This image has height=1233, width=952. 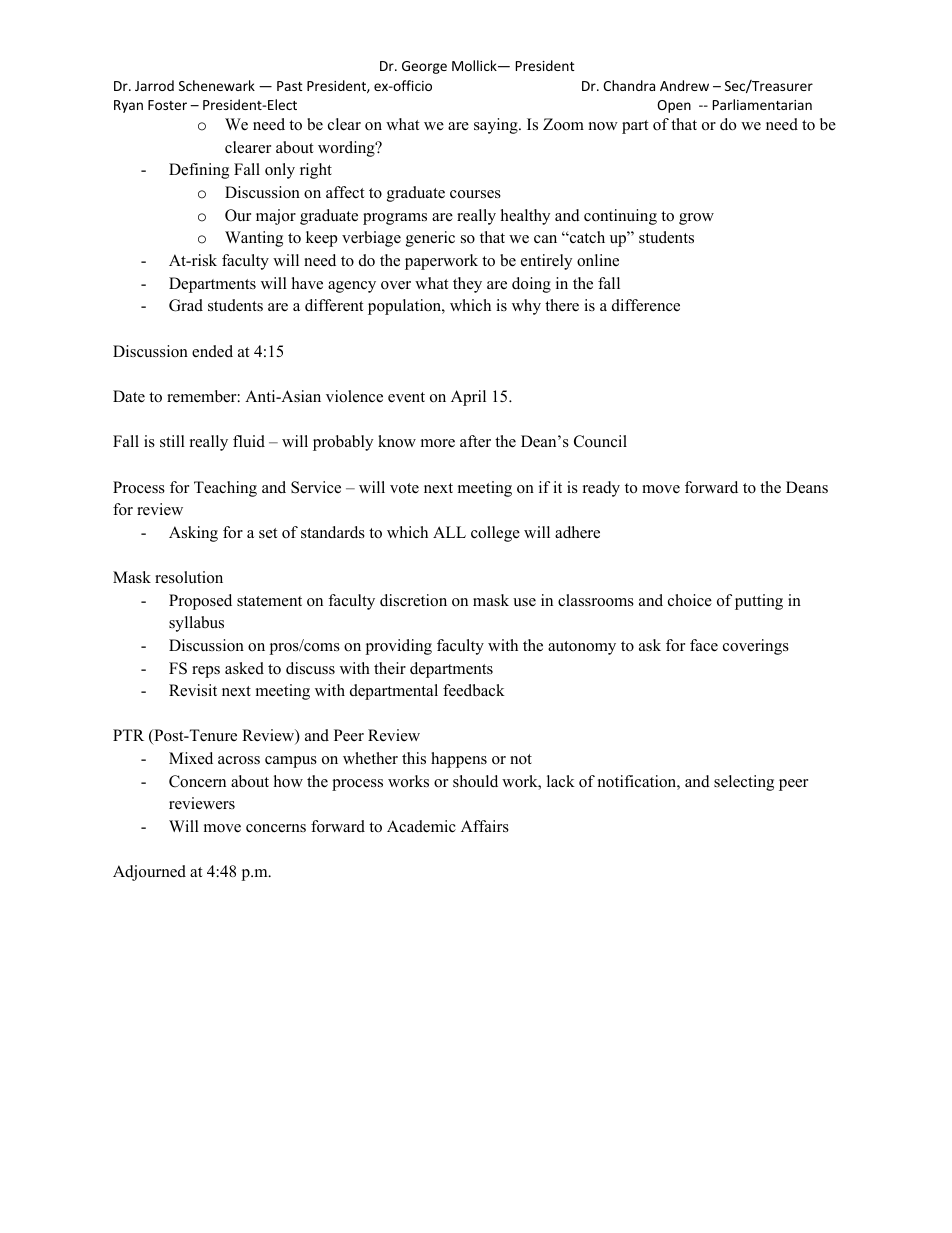 I want to click on difference, so click(x=646, y=305).
